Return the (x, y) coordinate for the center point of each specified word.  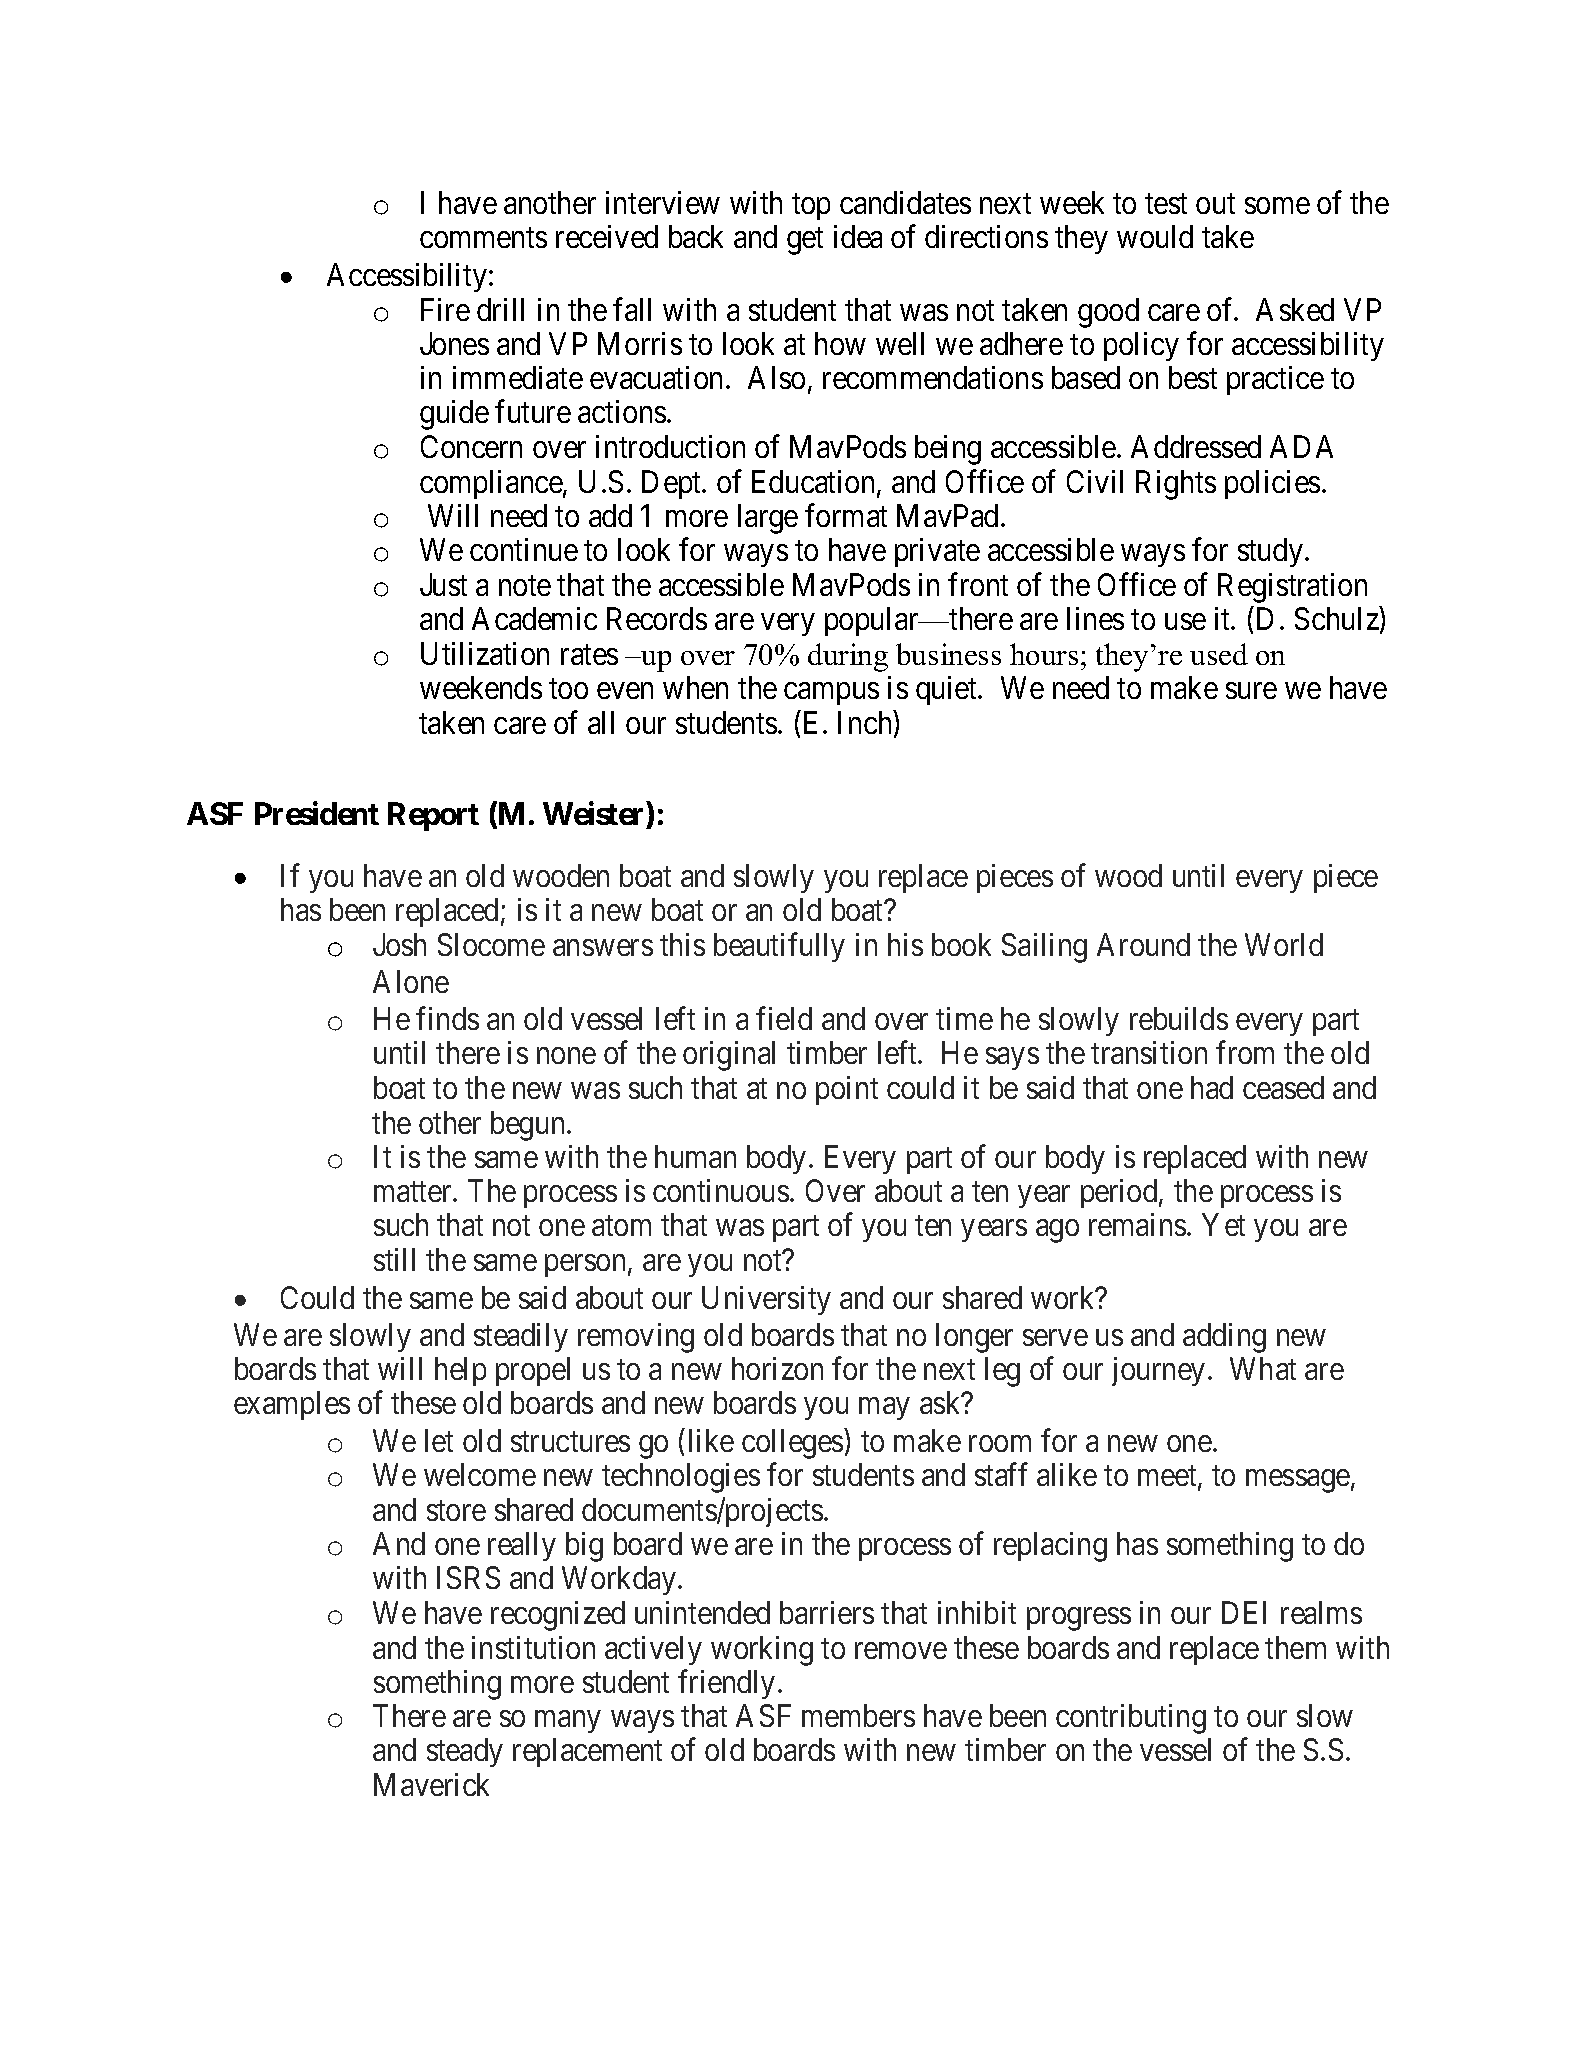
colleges (792, 1444)
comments (483, 238)
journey (1158, 1371)
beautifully (779, 947)
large (768, 519)
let (439, 1440)
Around (1143, 944)
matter (414, 1192)
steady (465, 1752)
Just (443, 584)
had (1212, 1087)
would (1155, 236)
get (805, 241)
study (1270, 552)
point (847, 1090)
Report (433, 816)
